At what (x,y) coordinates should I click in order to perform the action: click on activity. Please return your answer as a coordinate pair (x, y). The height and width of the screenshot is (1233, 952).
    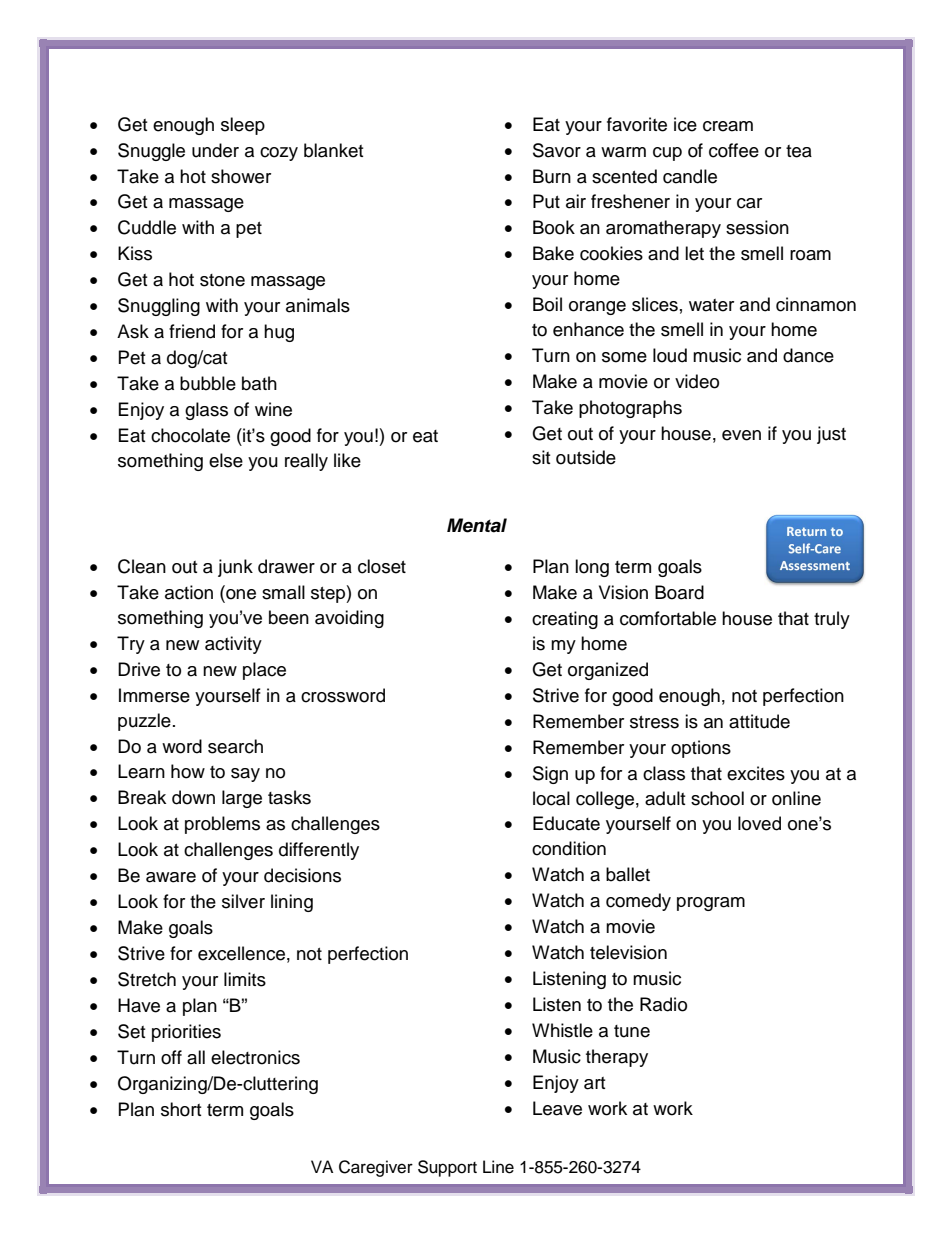
    Looking at the image, I should click on (233, 645).
